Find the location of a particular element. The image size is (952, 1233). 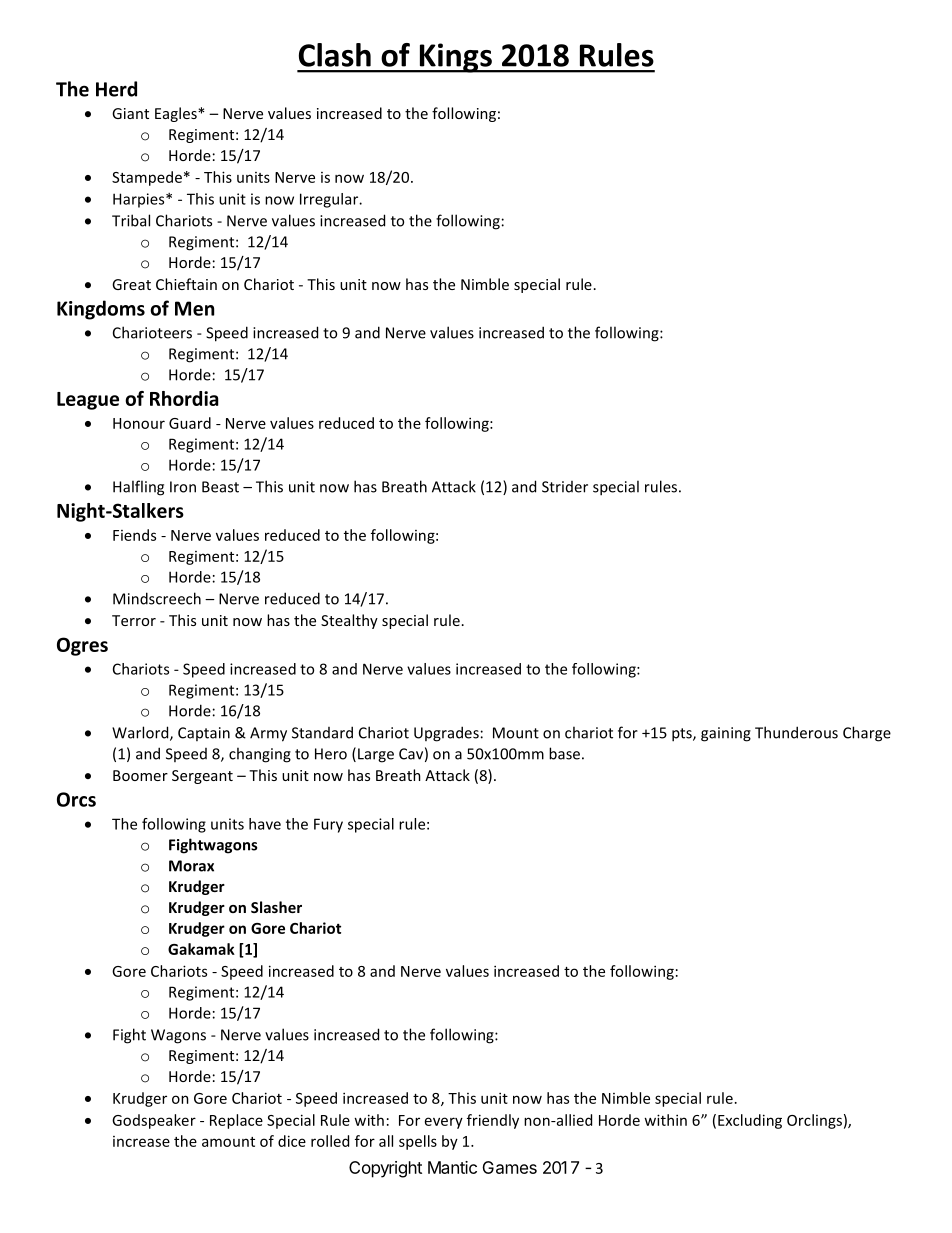

Thunderous is located at coordinates (796, 732).
